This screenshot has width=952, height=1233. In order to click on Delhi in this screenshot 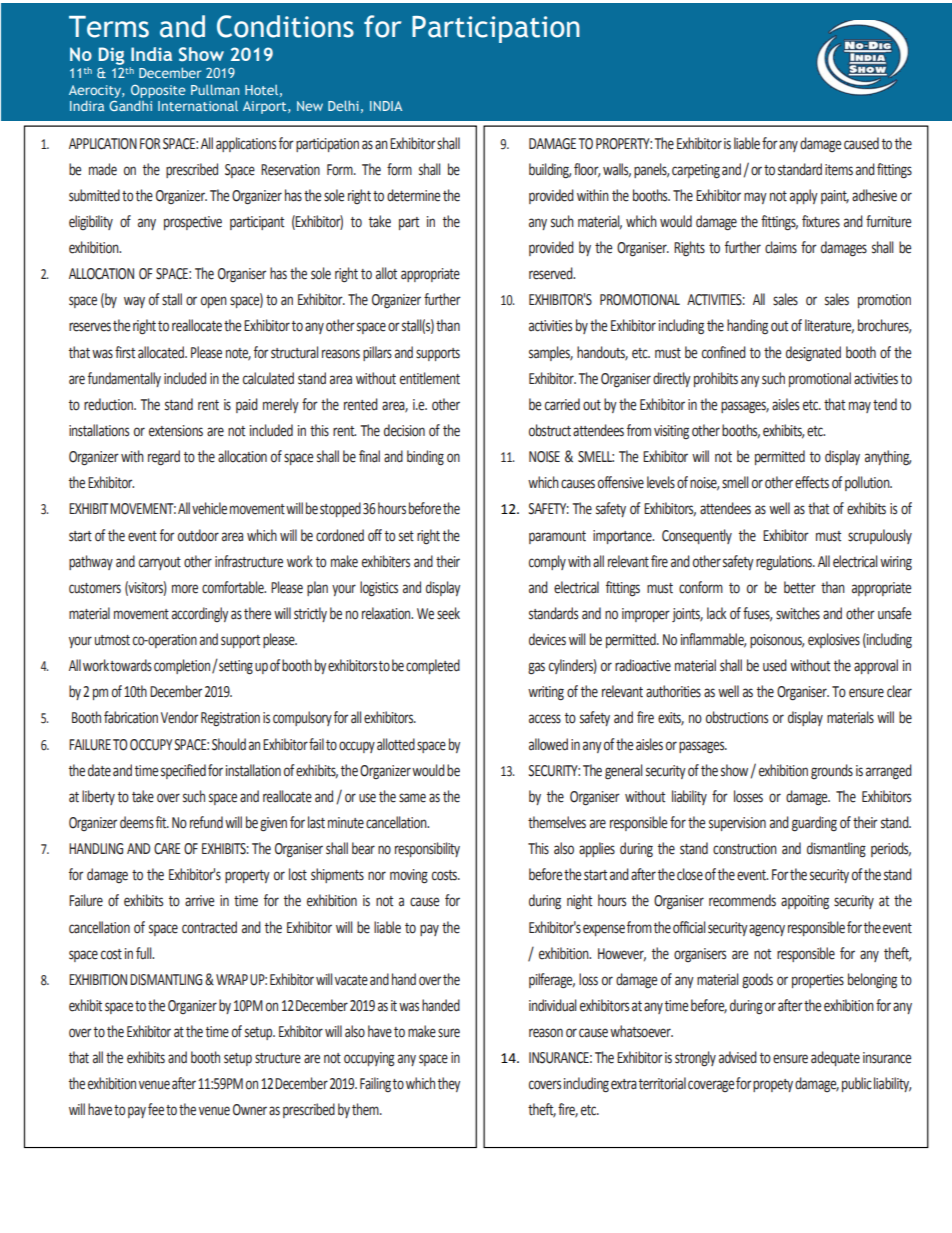, I will do `click(343, 106)`.
